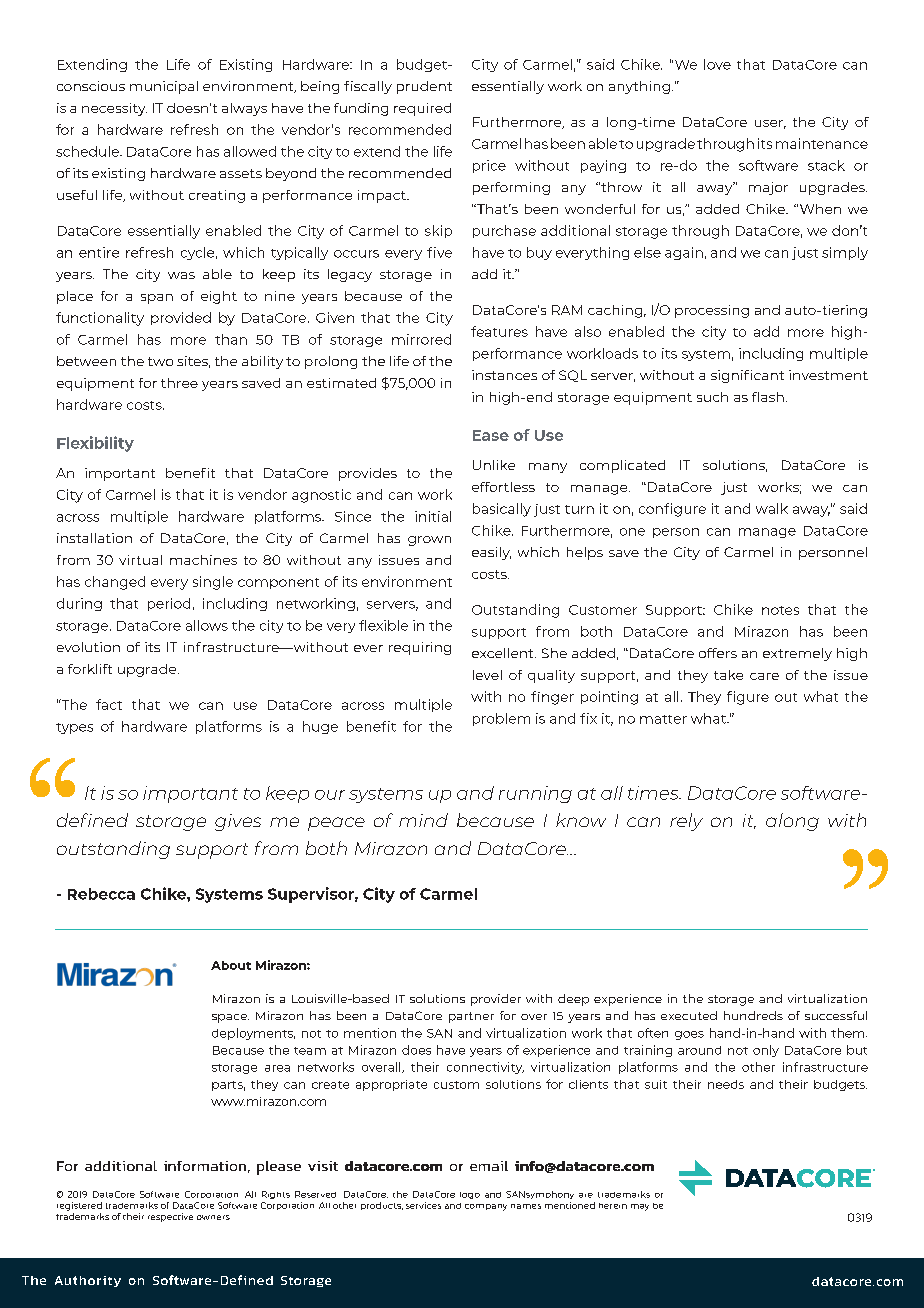 The height and width of the document is (1308, 924). Describe the element at coordinates (770, 124) in the document. I see `user` at that location.
